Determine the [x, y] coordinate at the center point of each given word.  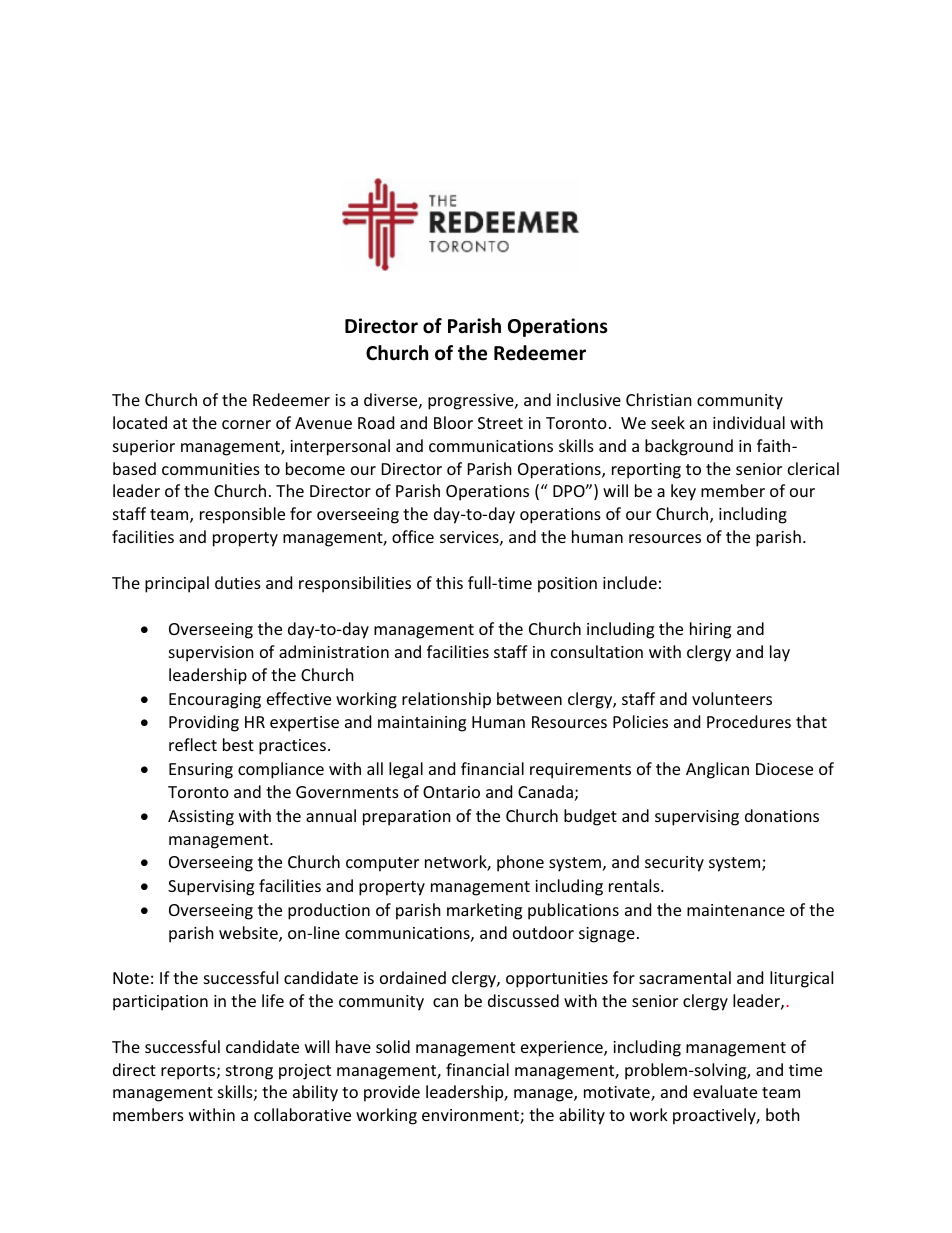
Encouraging [215, 701]
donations [782, 815]
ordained [413, 977]
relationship [446, 700]
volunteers [732, 698]
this [449, 582]
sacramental [685, 977]
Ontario [451, 792]
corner [246, 424]
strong [249, 1072]
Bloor [453, 422]
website [249, 934]
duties [238, 582]
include [630, 582]
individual [749, 422]
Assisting [201, 818]
